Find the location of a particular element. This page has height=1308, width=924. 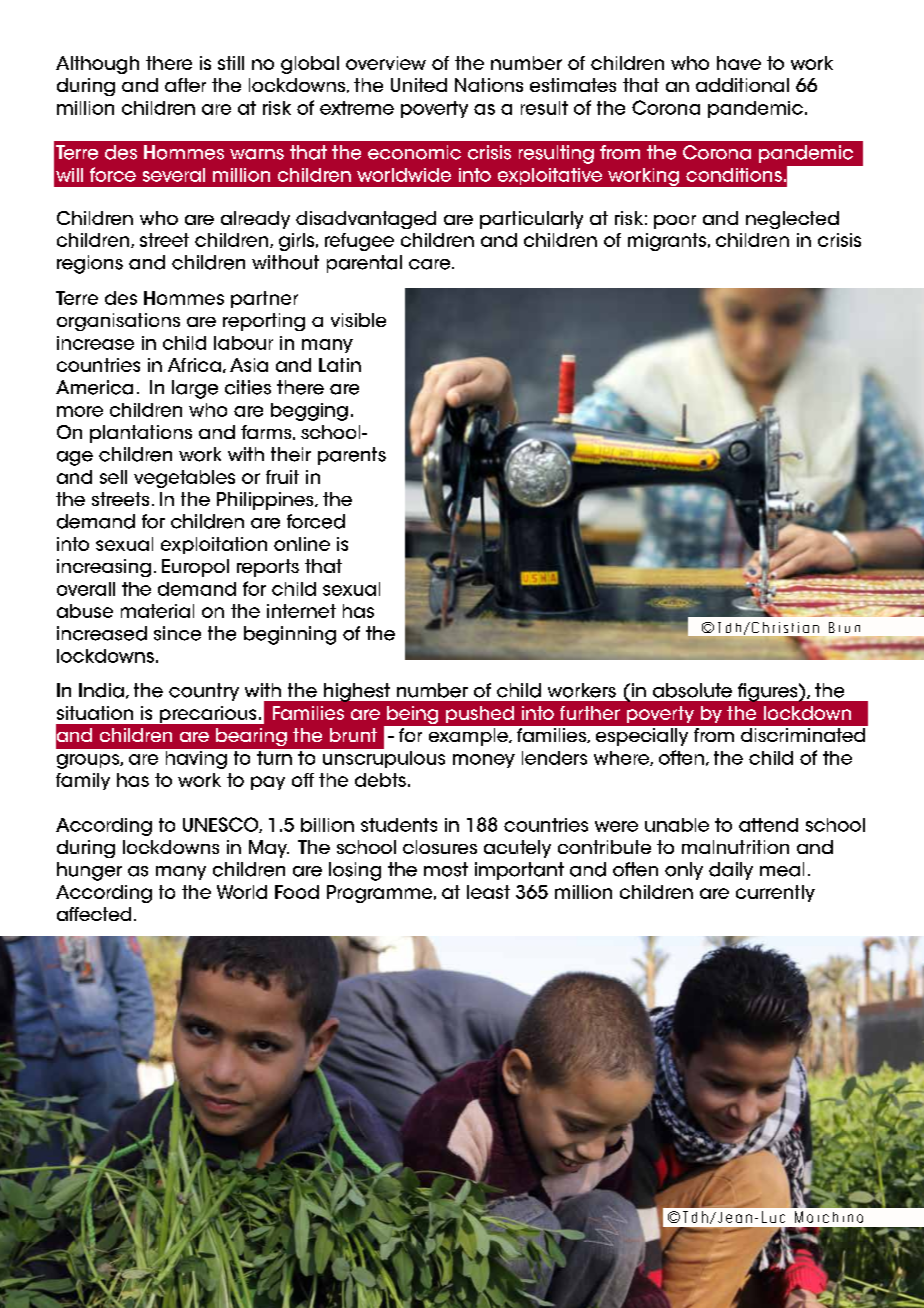

parents is located at coordinates (352, 456).
